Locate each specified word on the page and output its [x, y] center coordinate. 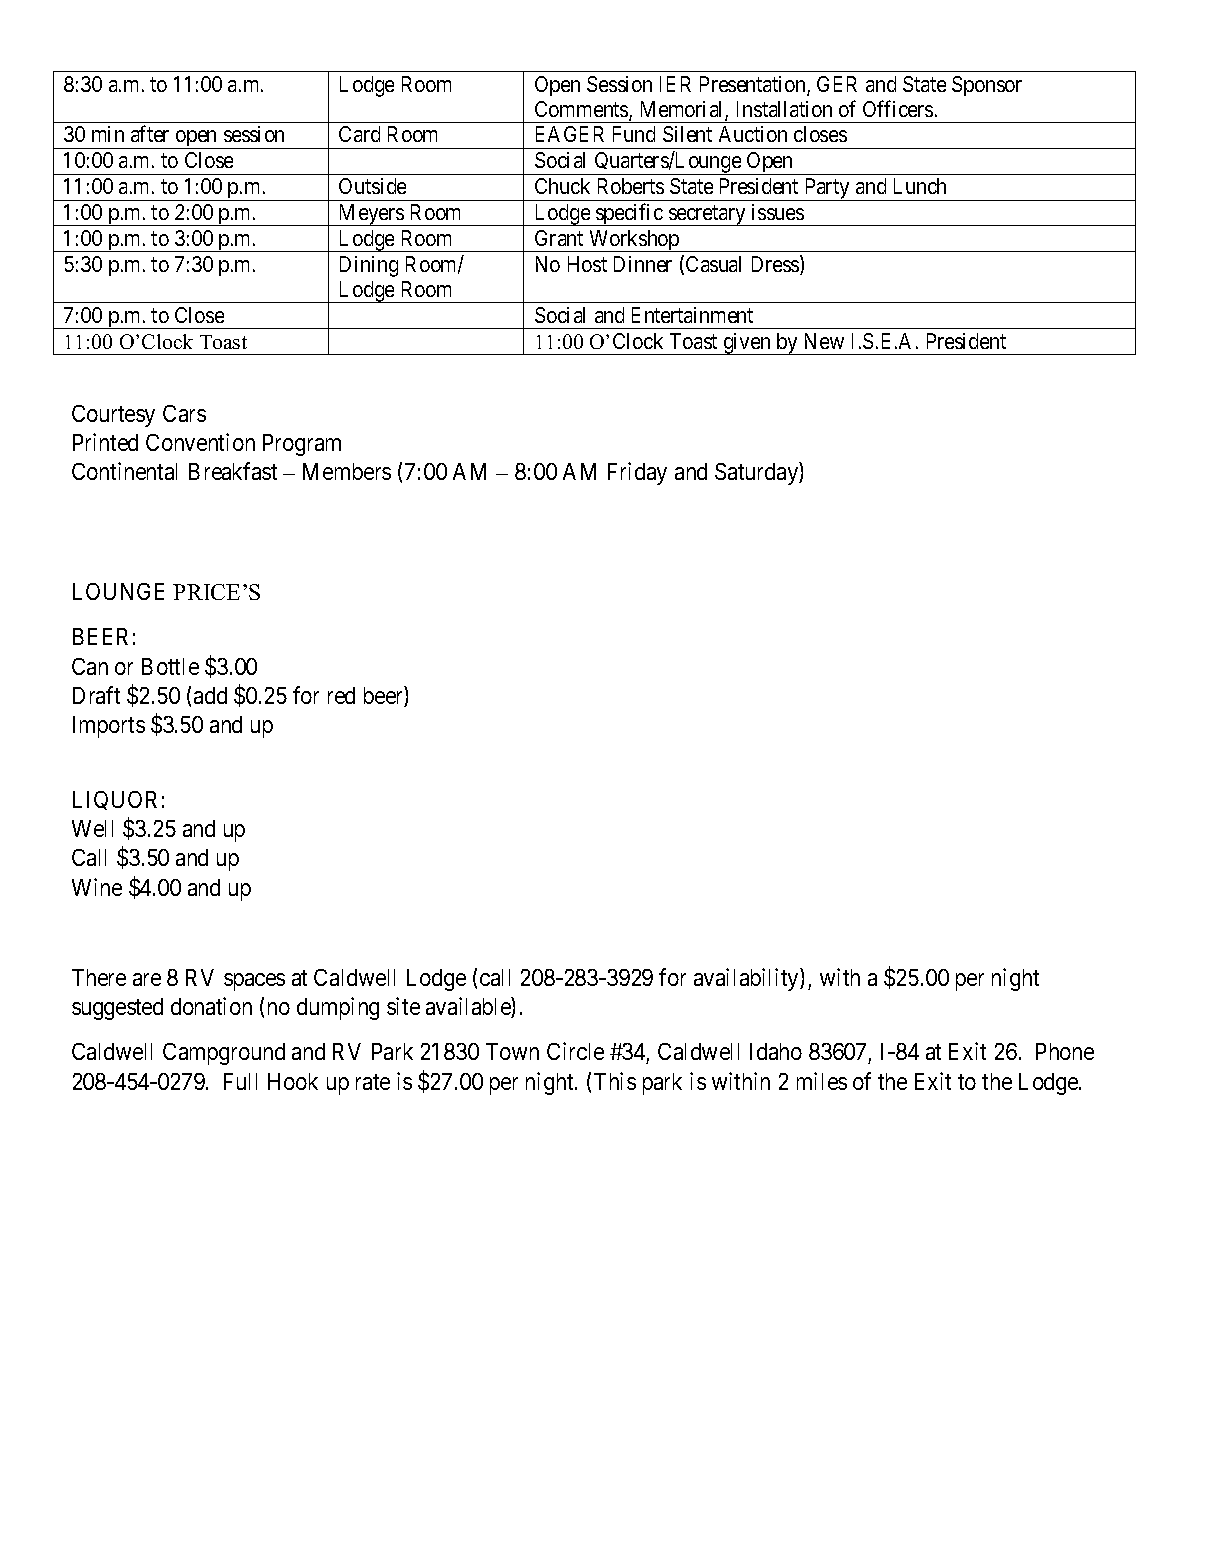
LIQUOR [115, 800]
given [747, 344]
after [150, 134]
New [824, 341]
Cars [184, 413]
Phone [1065, 1051]
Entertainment [692, 315]
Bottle [170, 666]
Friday [637, 473]
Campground [224, 1054]
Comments [582, 110]
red [341, 695]
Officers [898, 108]
